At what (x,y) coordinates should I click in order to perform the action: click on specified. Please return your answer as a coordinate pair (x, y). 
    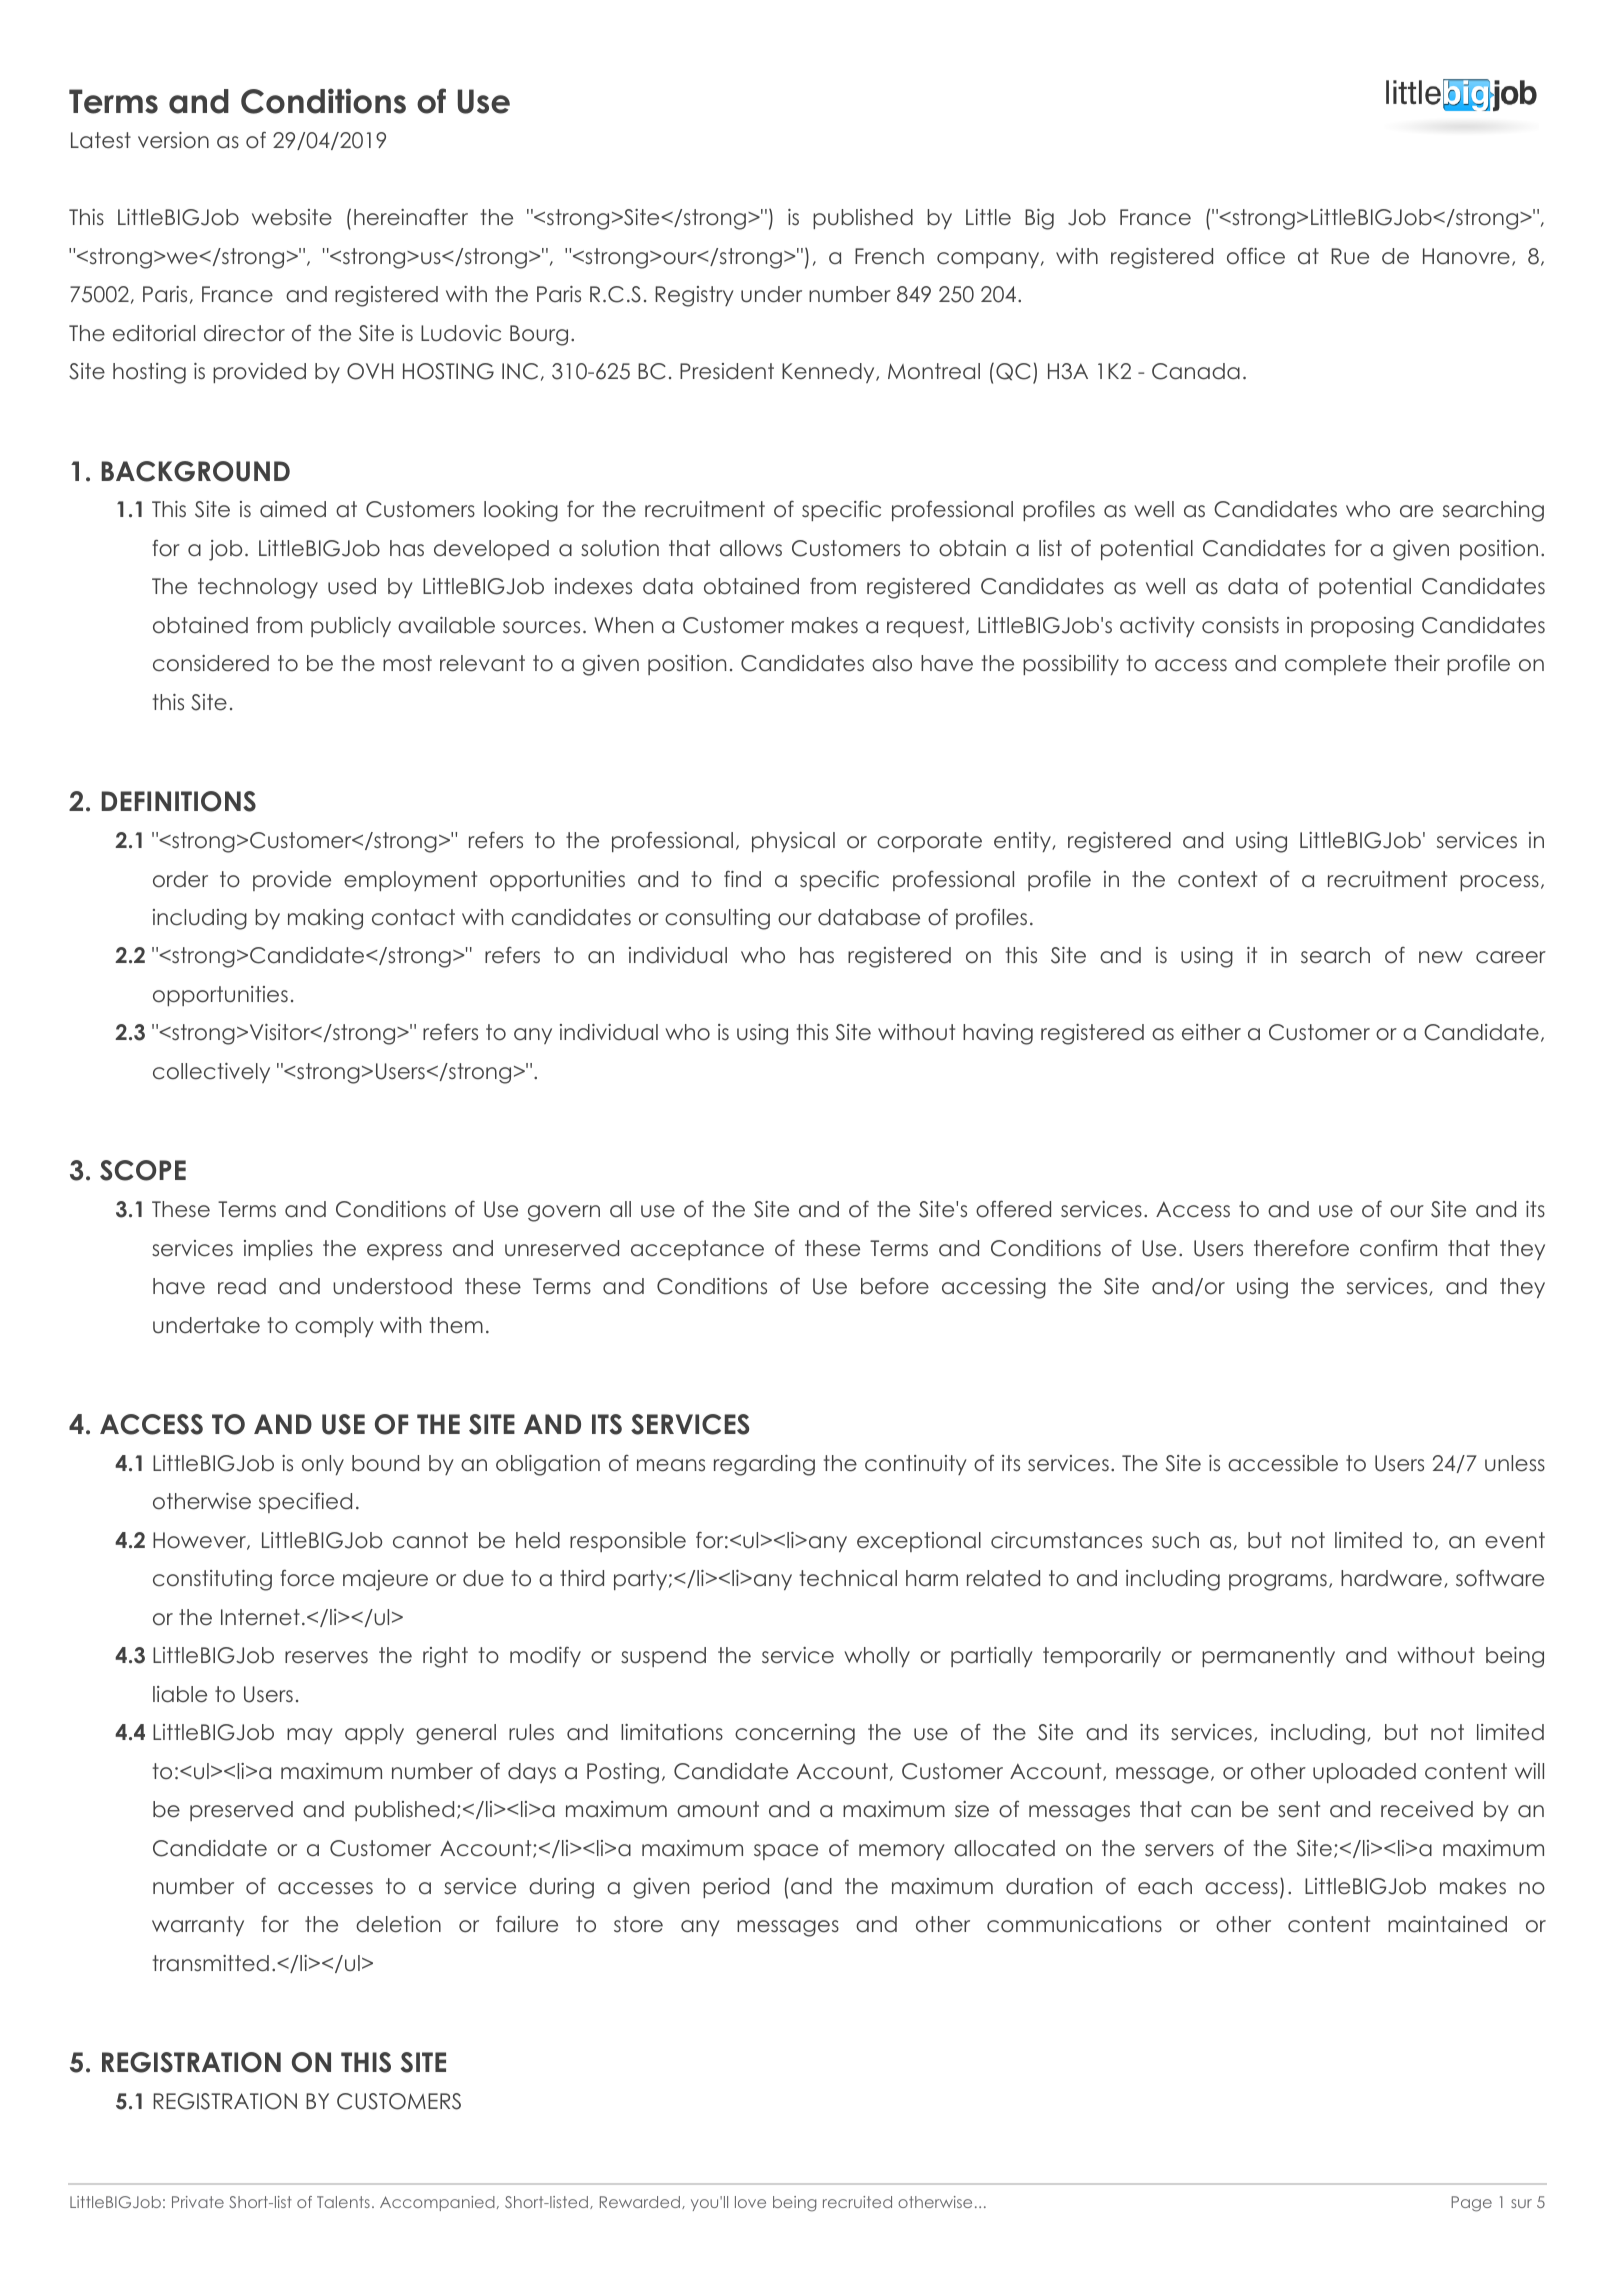
    Looking at the image, I should click on (305, 1502).
